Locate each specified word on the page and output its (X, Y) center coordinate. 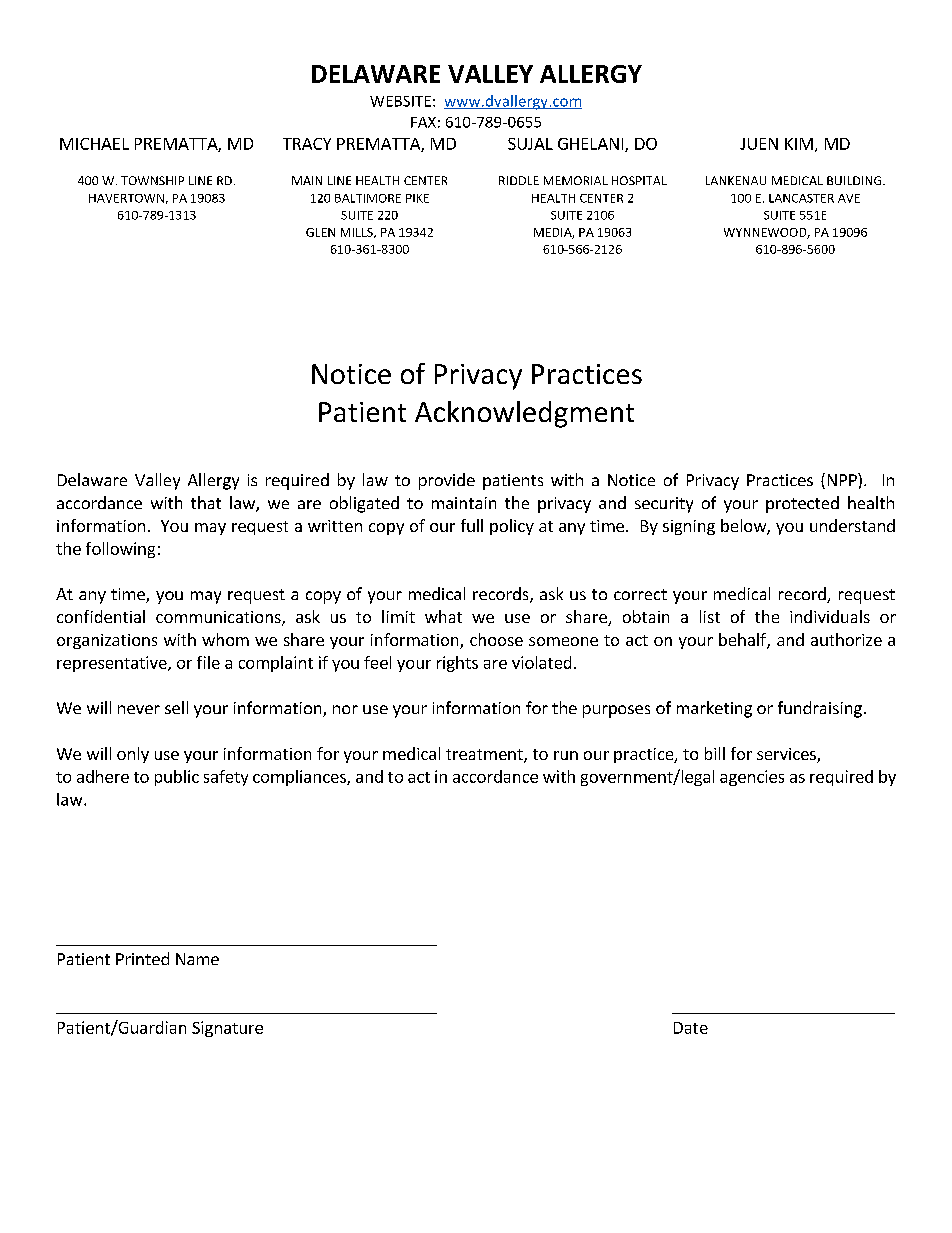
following (120, 550)
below (744, 527)
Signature (227, 1029)
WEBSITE (400, 101)
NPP (843, 479)
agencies (752, 778)
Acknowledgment (524, 414)
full (472, 525)
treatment (485, 756)
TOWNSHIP (152, 180)
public (177, 778)
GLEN (320, 232)
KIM (799, 144)
